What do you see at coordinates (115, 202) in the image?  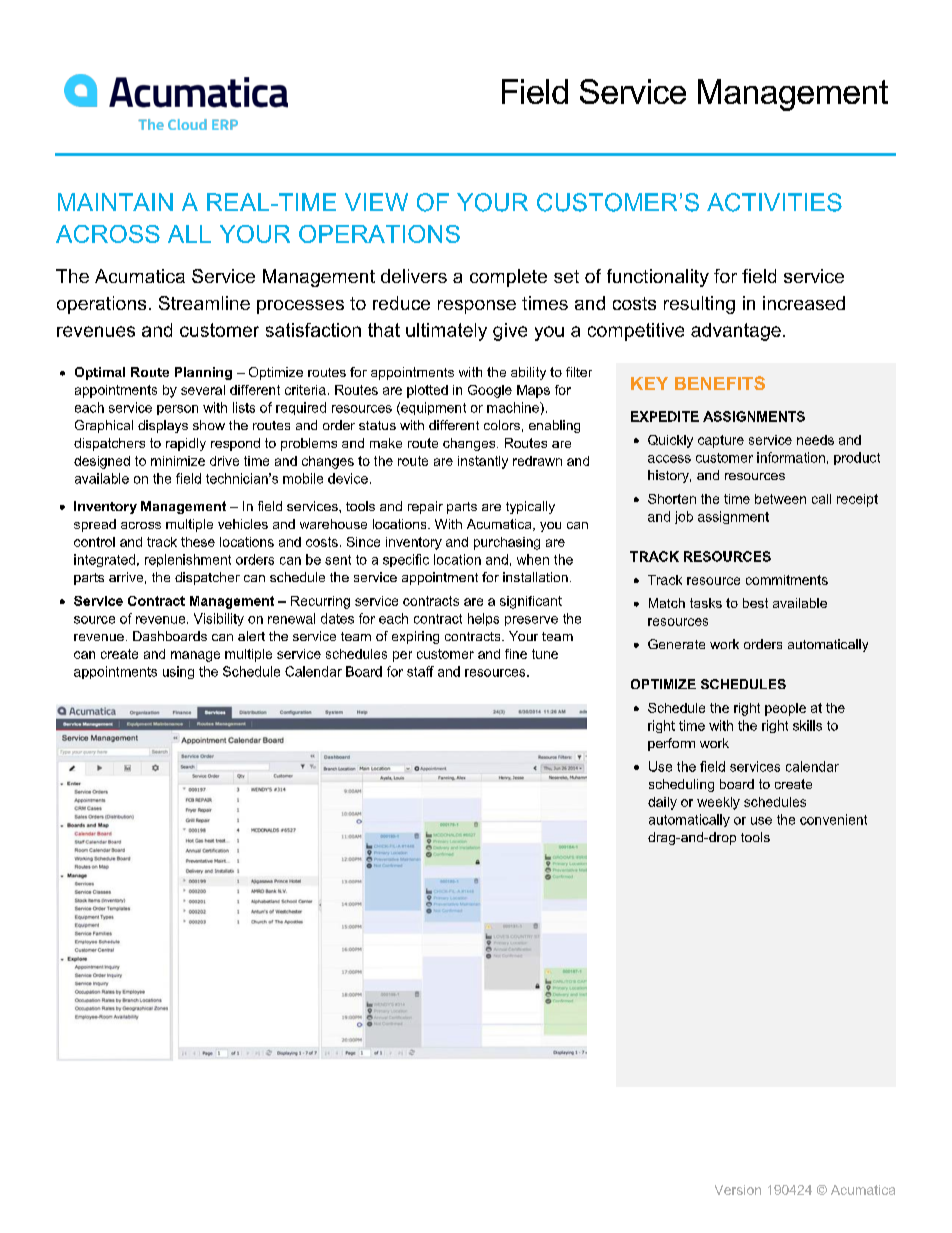 I see `MAINTAIN` at bounding box center [115, 202].
